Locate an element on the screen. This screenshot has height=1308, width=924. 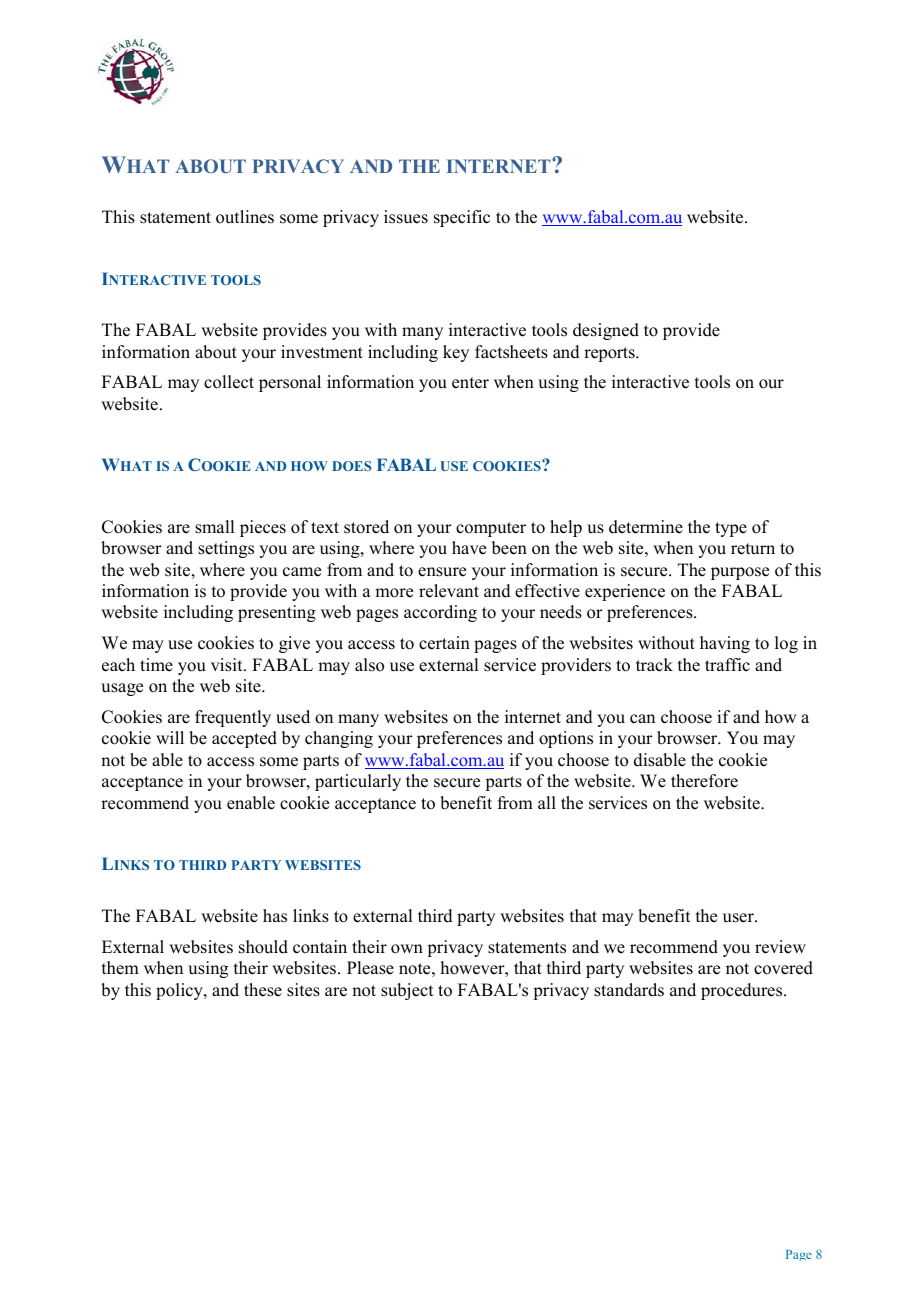
presenting is located at coordinates (277, 613).
